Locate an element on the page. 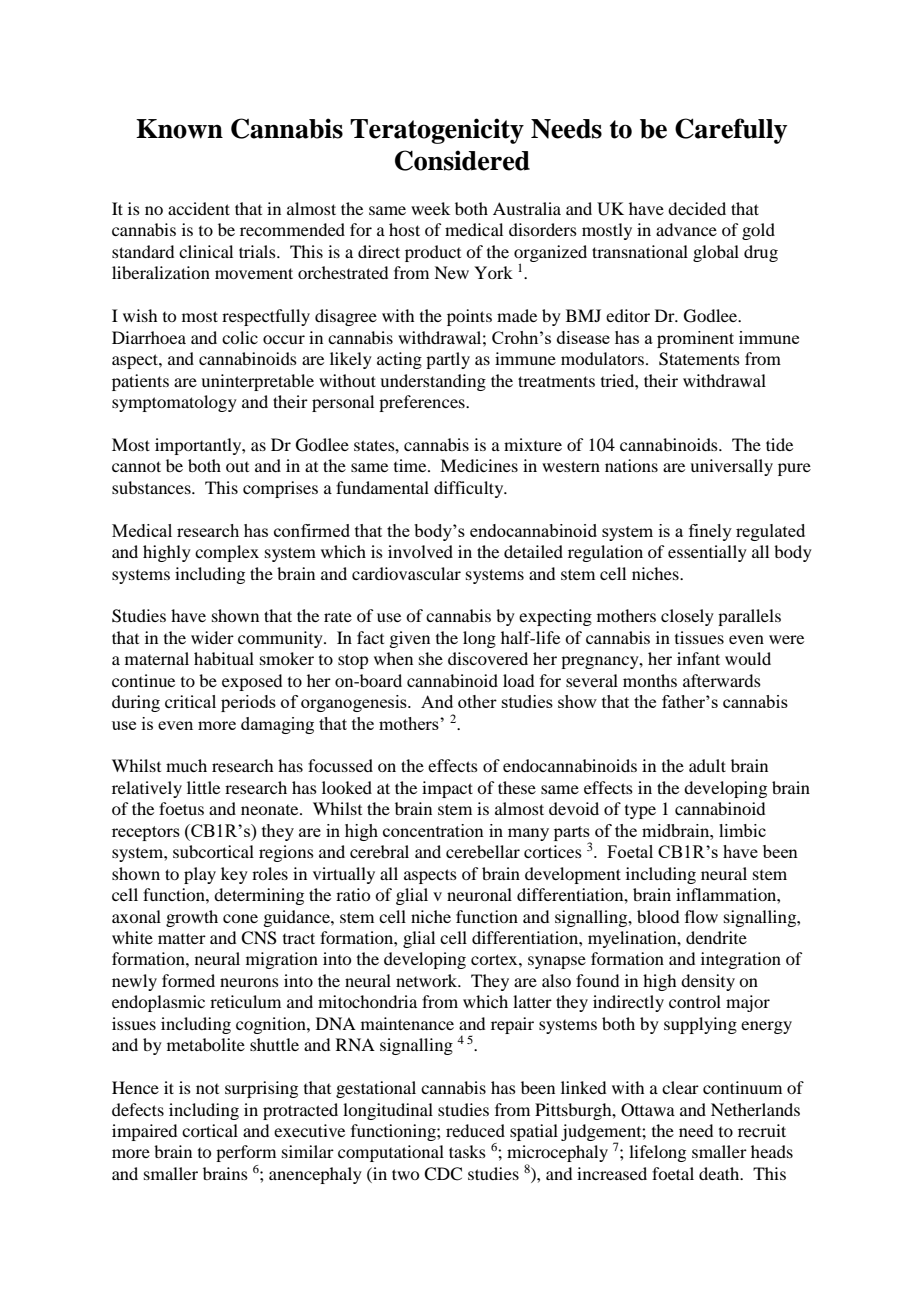 The image size is (924, 1308). impact is located at coordinates (447, 789).
